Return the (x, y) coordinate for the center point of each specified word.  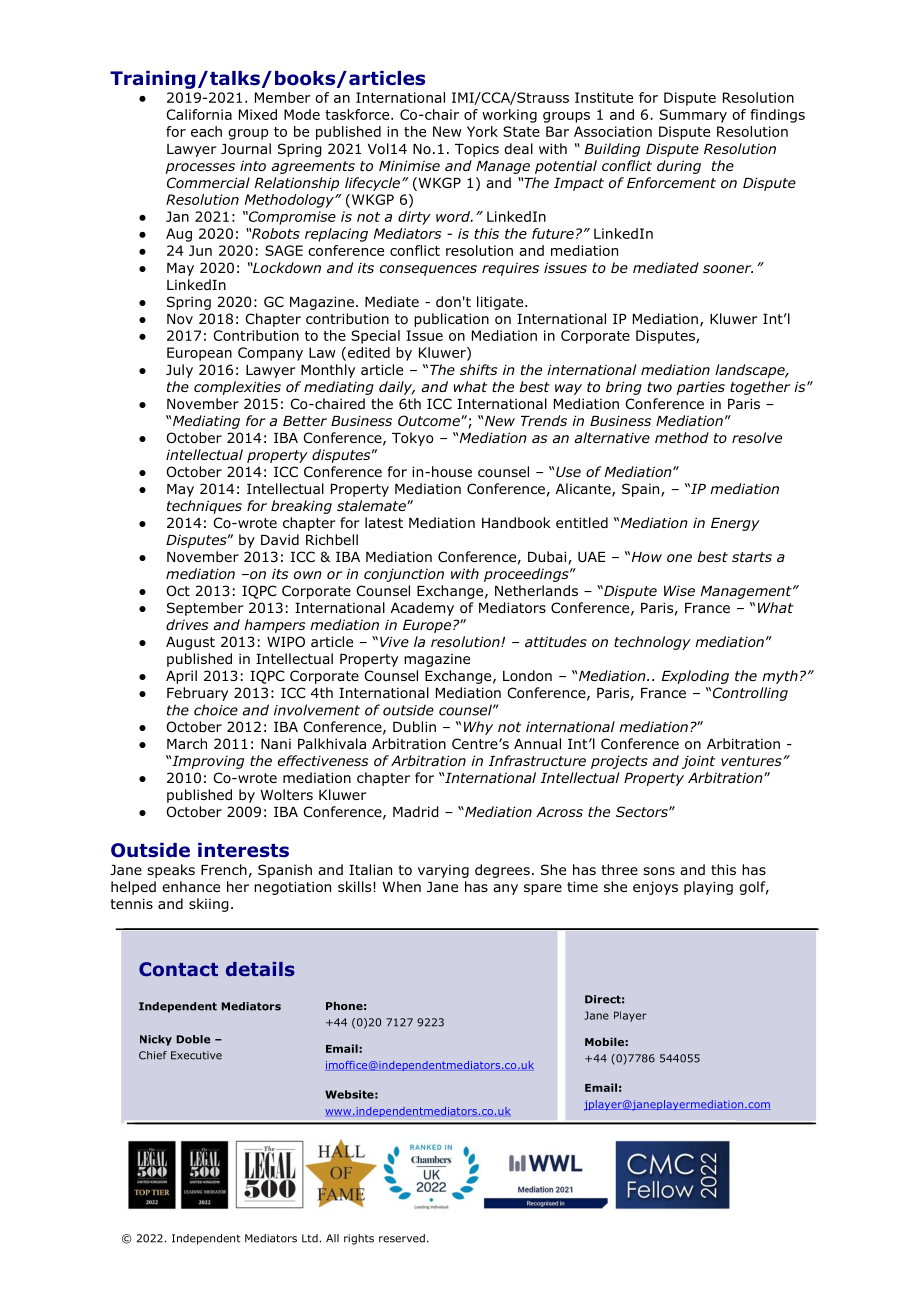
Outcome (430, 420)
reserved (402, 1238)
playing (708, 888)
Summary (693, 116)
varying (443, 871)
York (482, 131)
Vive (394, 641)
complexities (237, 388)
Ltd (310, 1238)
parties (701, 388)
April (181, 677)
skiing (209, 905)
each (206, 131)
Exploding (695, 677)
